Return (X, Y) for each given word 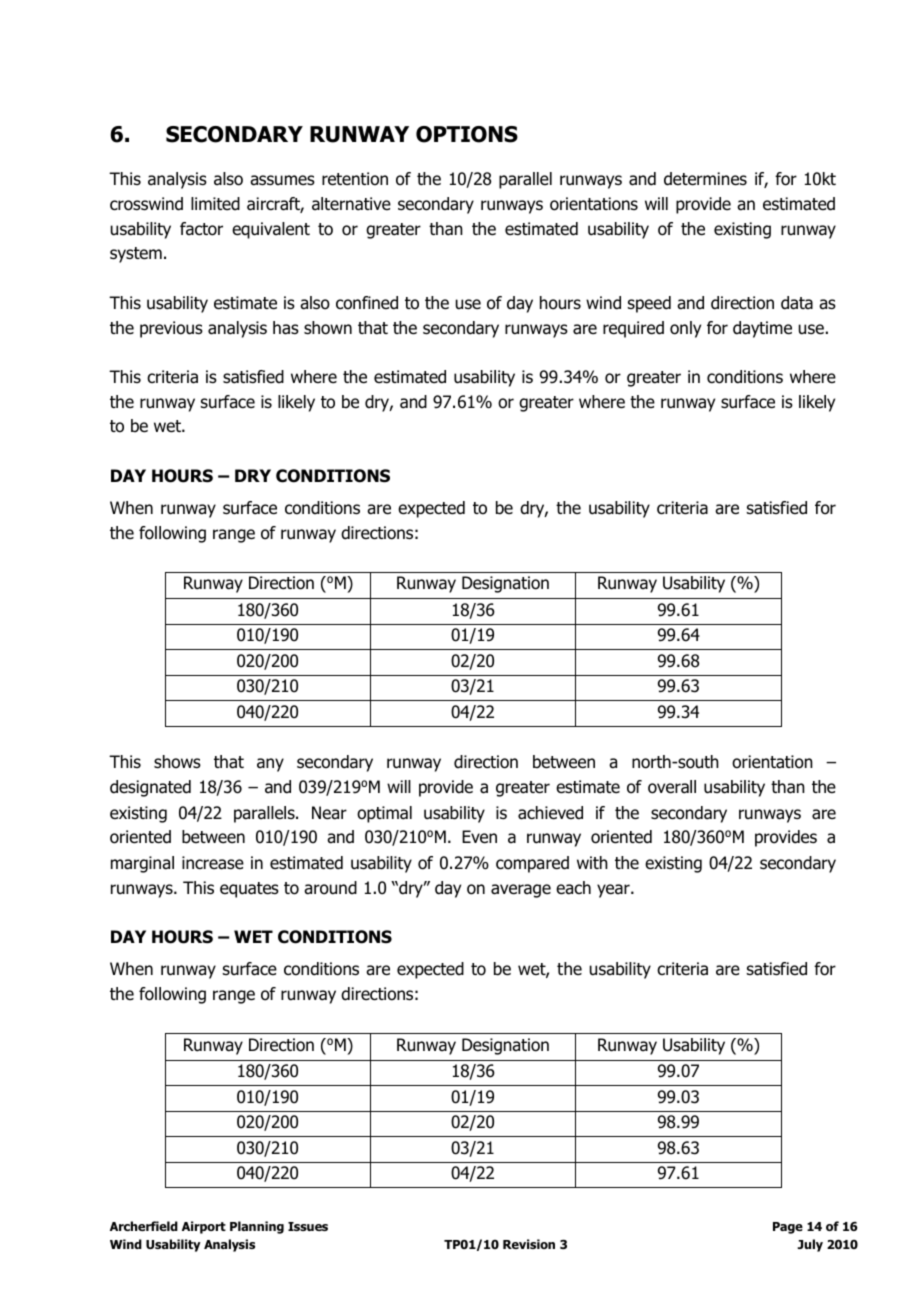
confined (367, 303)
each (573, 888)
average (521, 891)
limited (215, 204)
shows (177, 762)
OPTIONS (467, 134)
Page (788, 1228)
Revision (529, 1244)
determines (705, 179)
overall (672, 787)
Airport (204, 1227)
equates (249, 890)
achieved (550, 813)
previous (171, 329)
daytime (762, 329)
